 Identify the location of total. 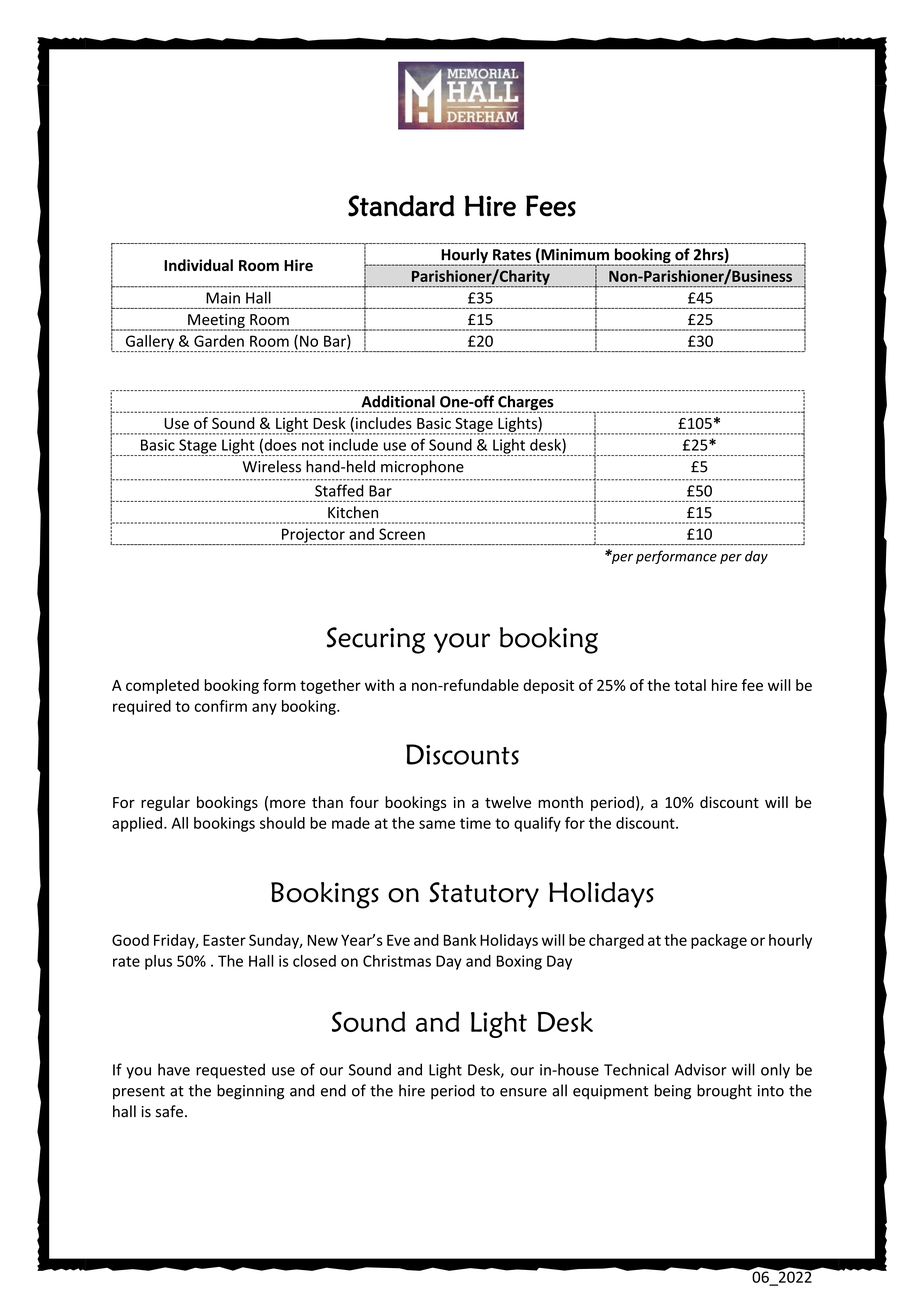
(690, 685).
